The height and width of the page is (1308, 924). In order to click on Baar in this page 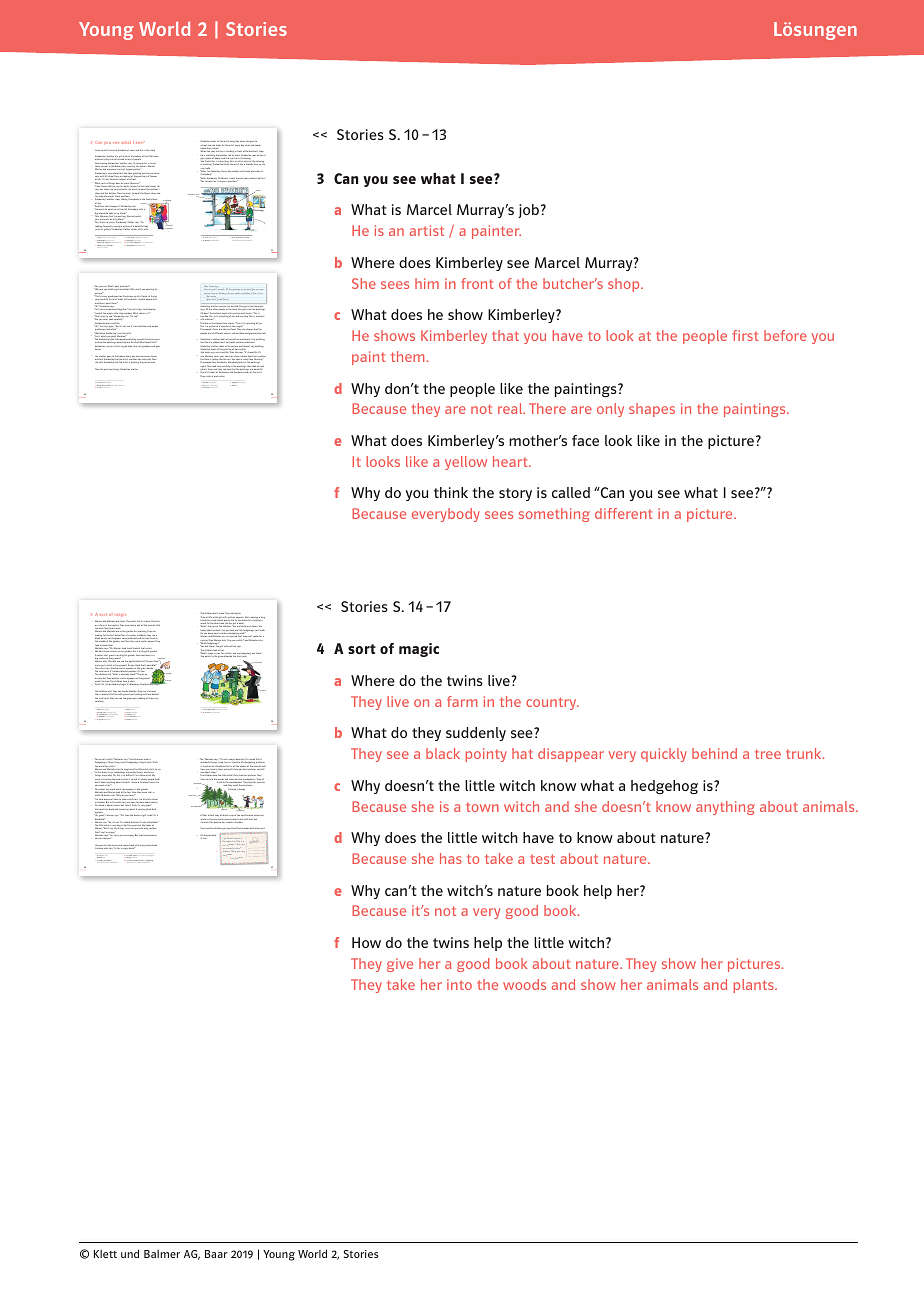, I will do `click(216, 1254)`.
